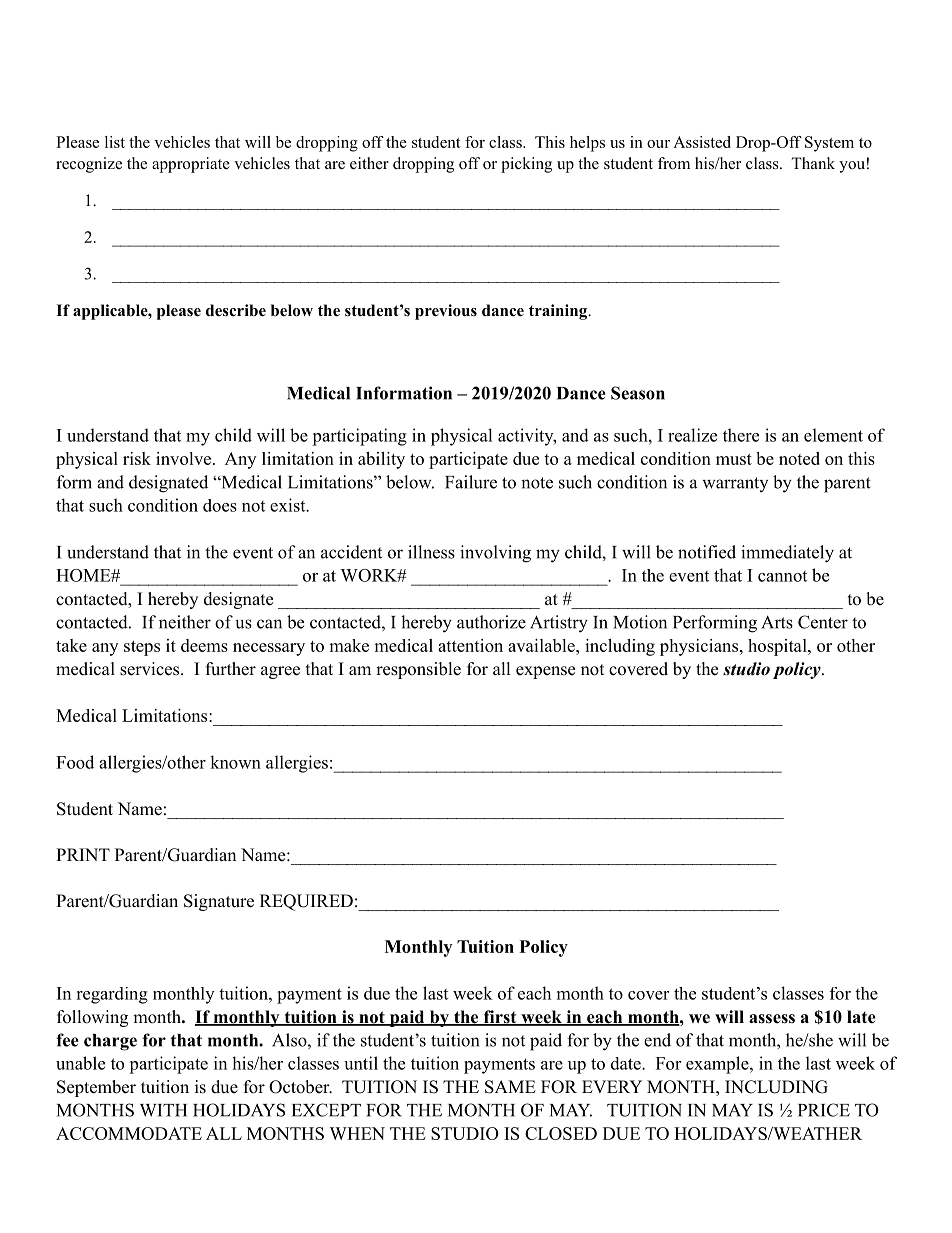 Image resolution: width=952 pixels, height=1233 pixels. Describe the element at coordinates (191, 165) in the screenshot. I see `appropriate` at that location.
